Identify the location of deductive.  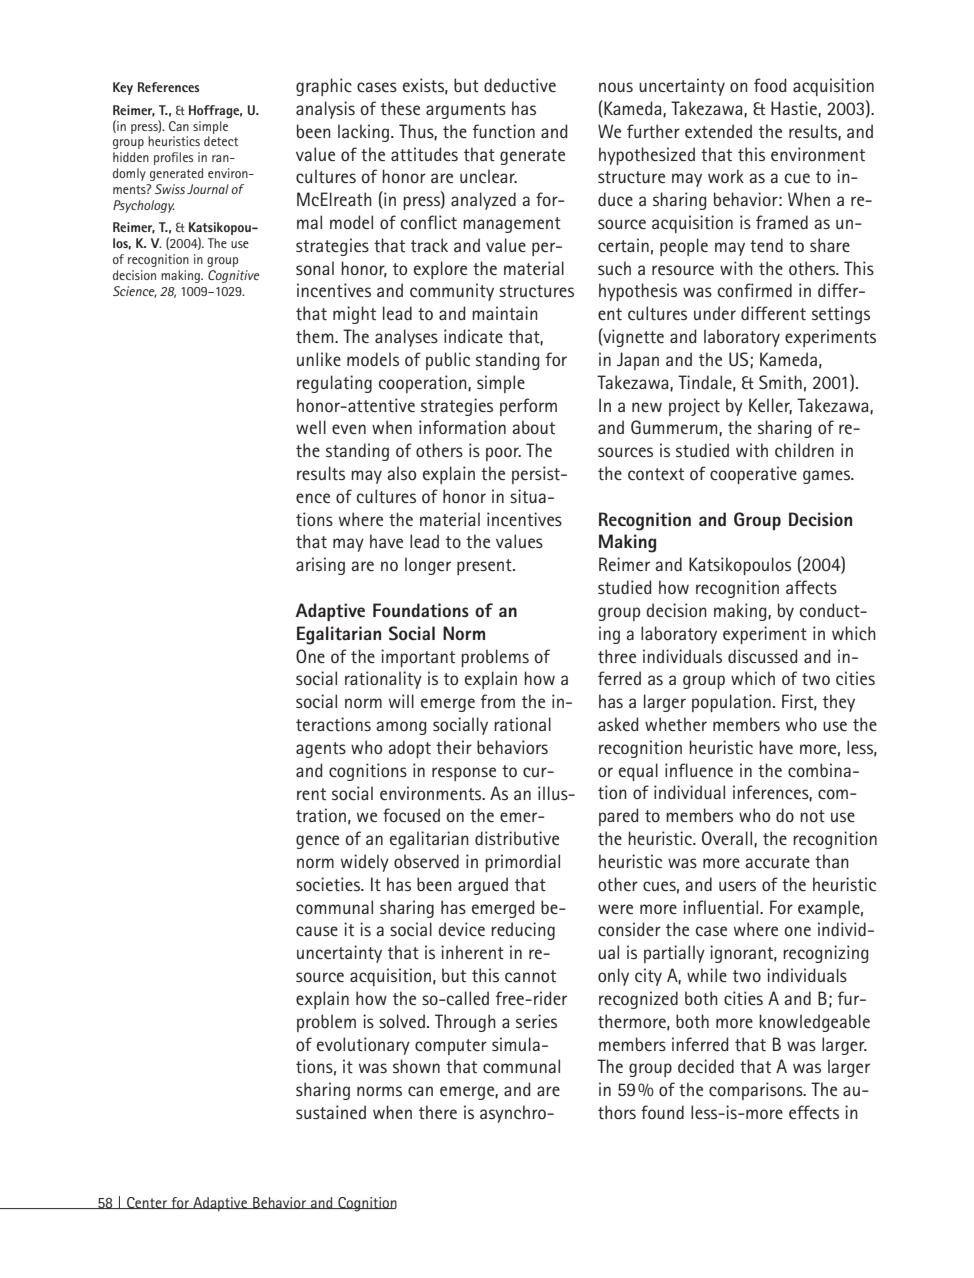
(520, 85).
